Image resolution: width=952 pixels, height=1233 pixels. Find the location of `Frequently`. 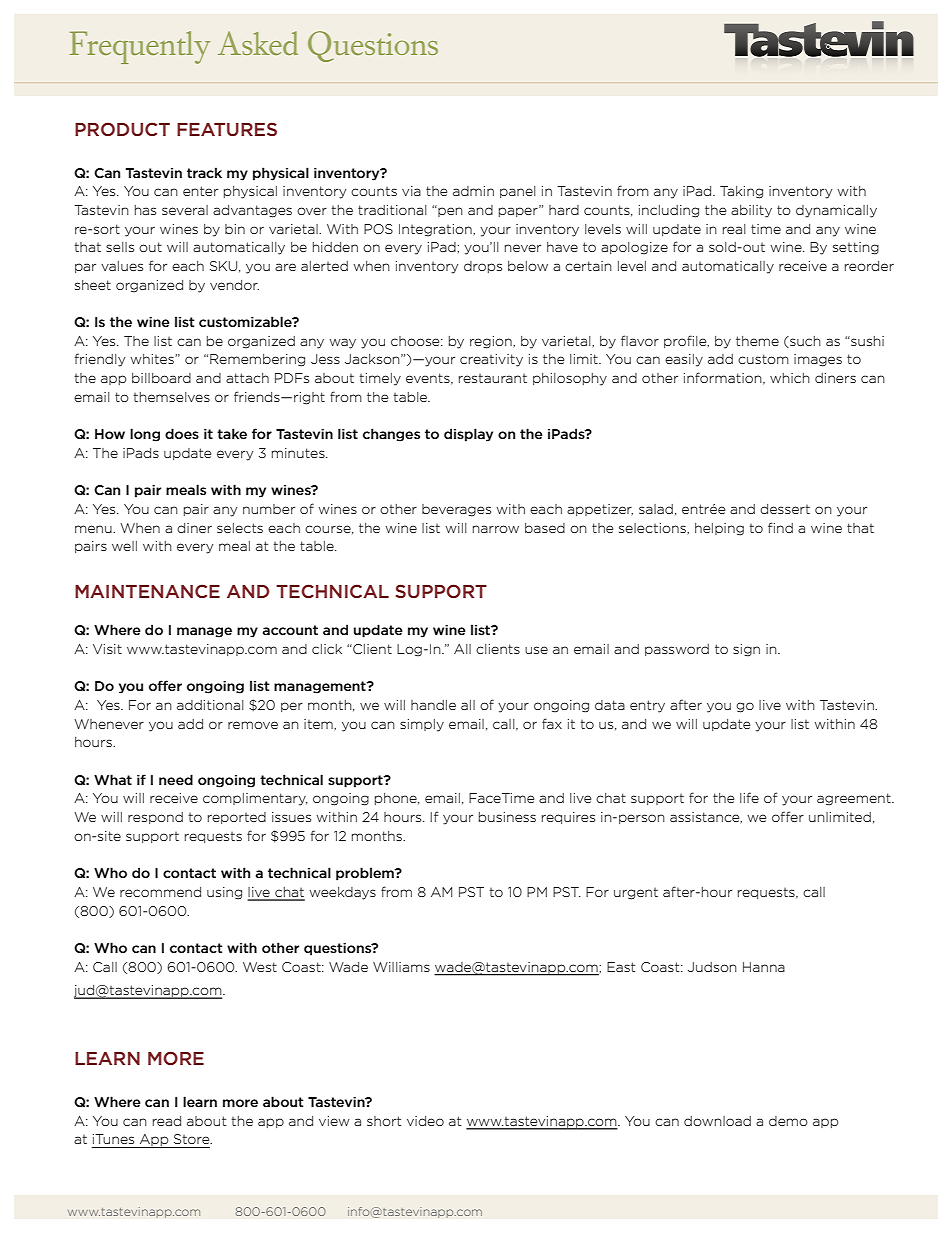

Frequently is located at coordinates (139, 47).
